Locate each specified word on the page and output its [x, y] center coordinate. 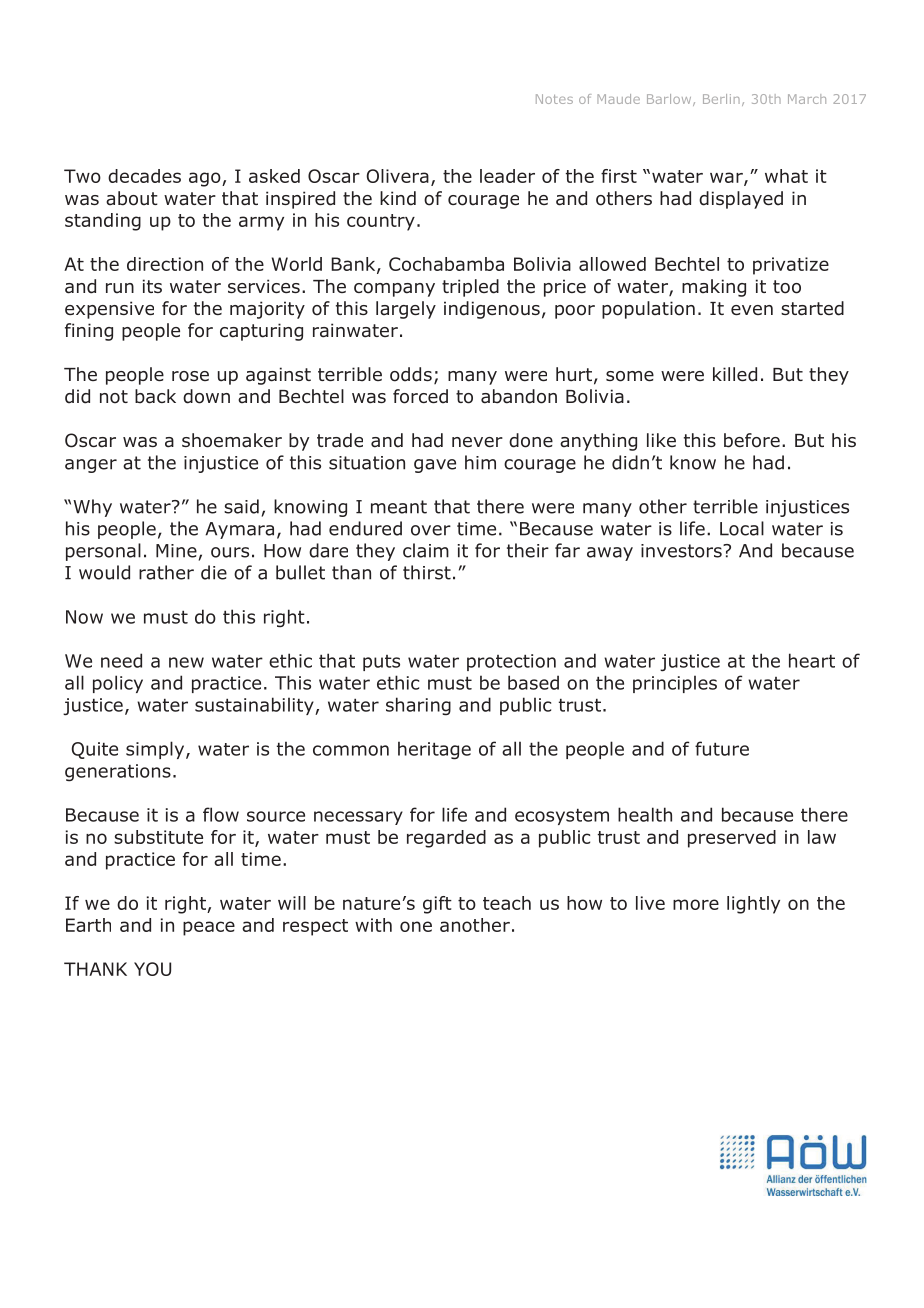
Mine [176, 551]
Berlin [721, 99]
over [431, 530]
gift [437, 905]
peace [209, 928]
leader [507, 176]
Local [742, 528]
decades [144, 176]
